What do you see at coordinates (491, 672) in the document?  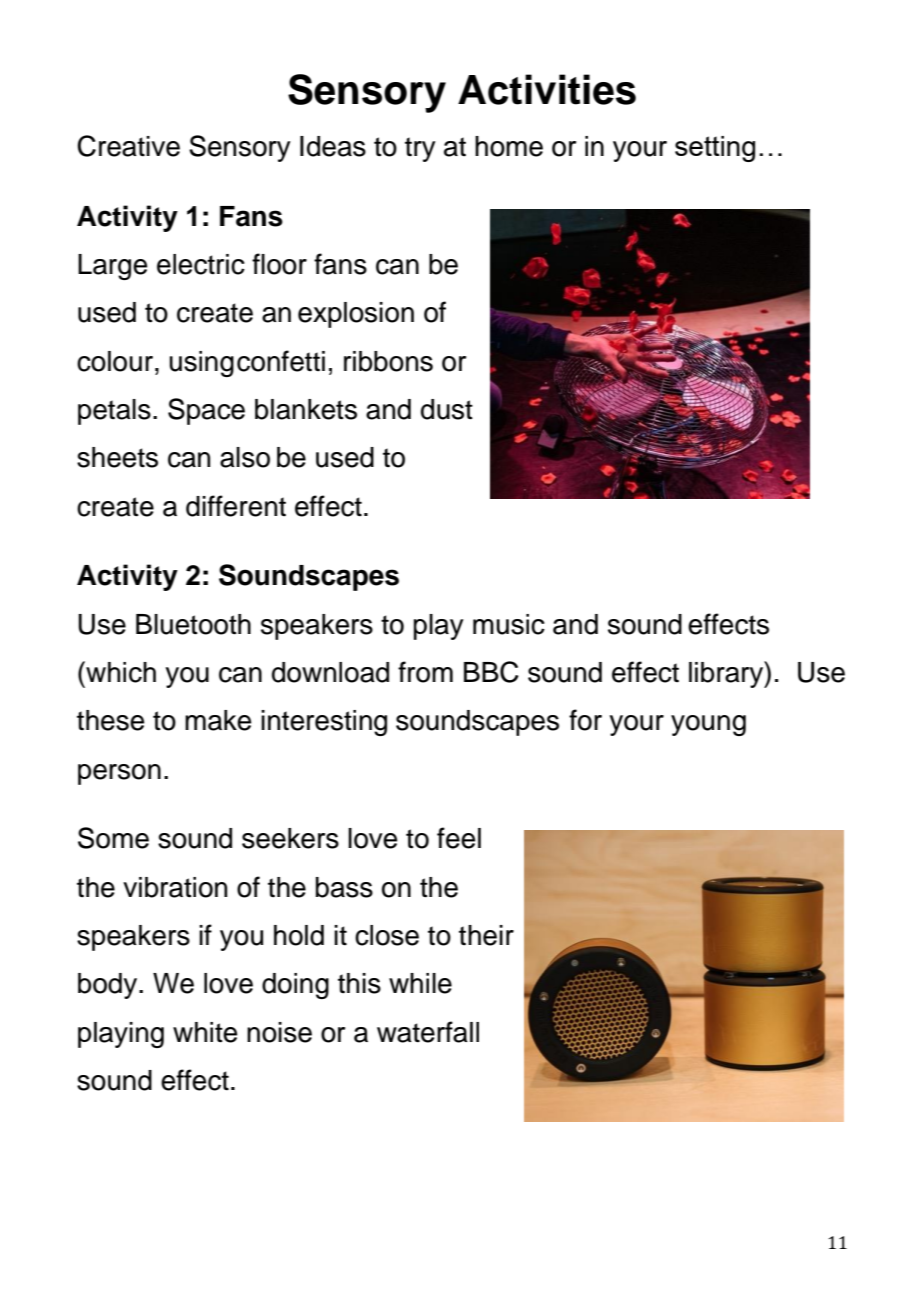 I see `BBC` at bounding box center [491, 672].
